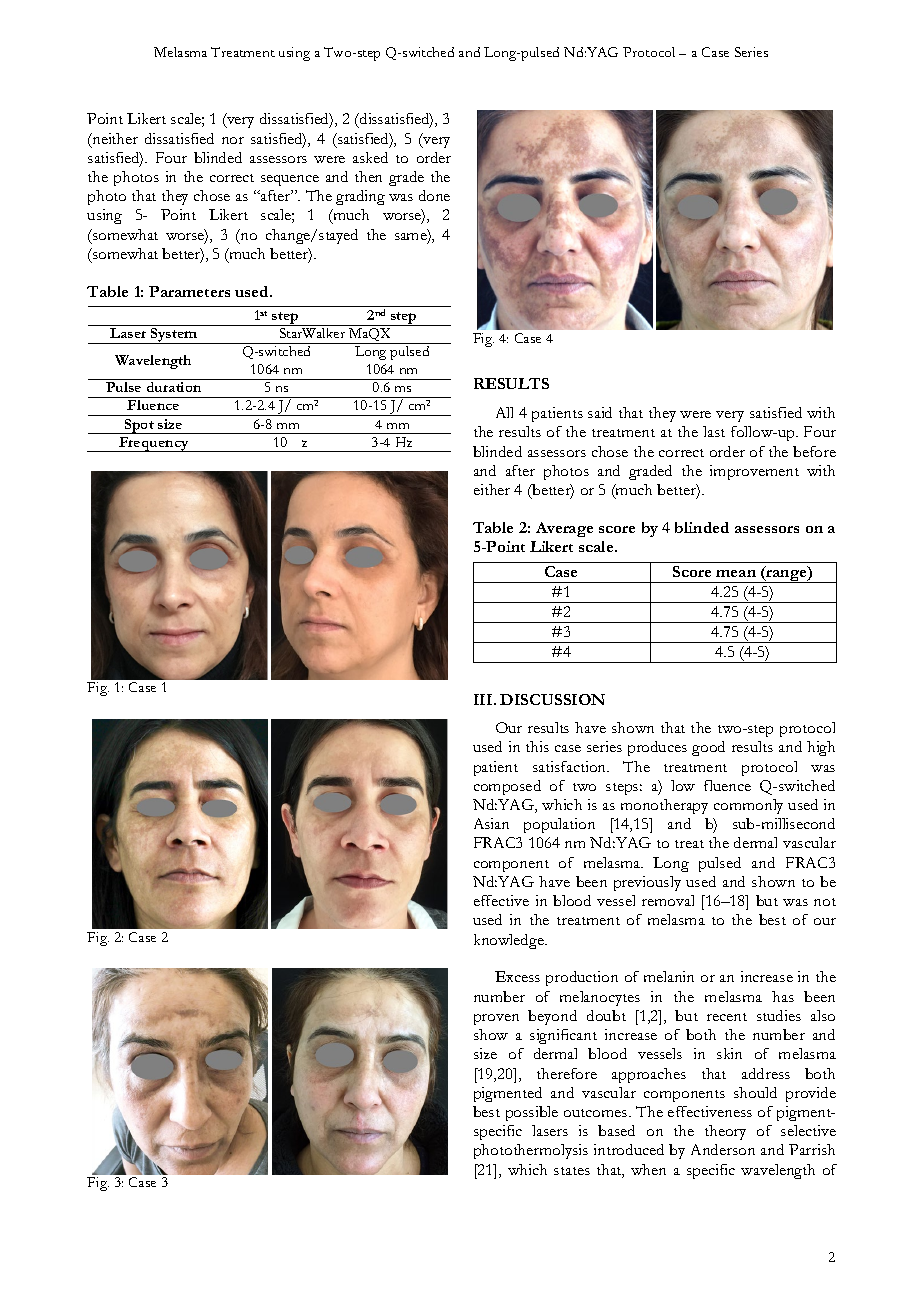 The width and height of the screenshot is (924, 1308). What do you see at coordinates (434, 195) in the screenshot?
I see `done` at bounding box center [434, 195].
